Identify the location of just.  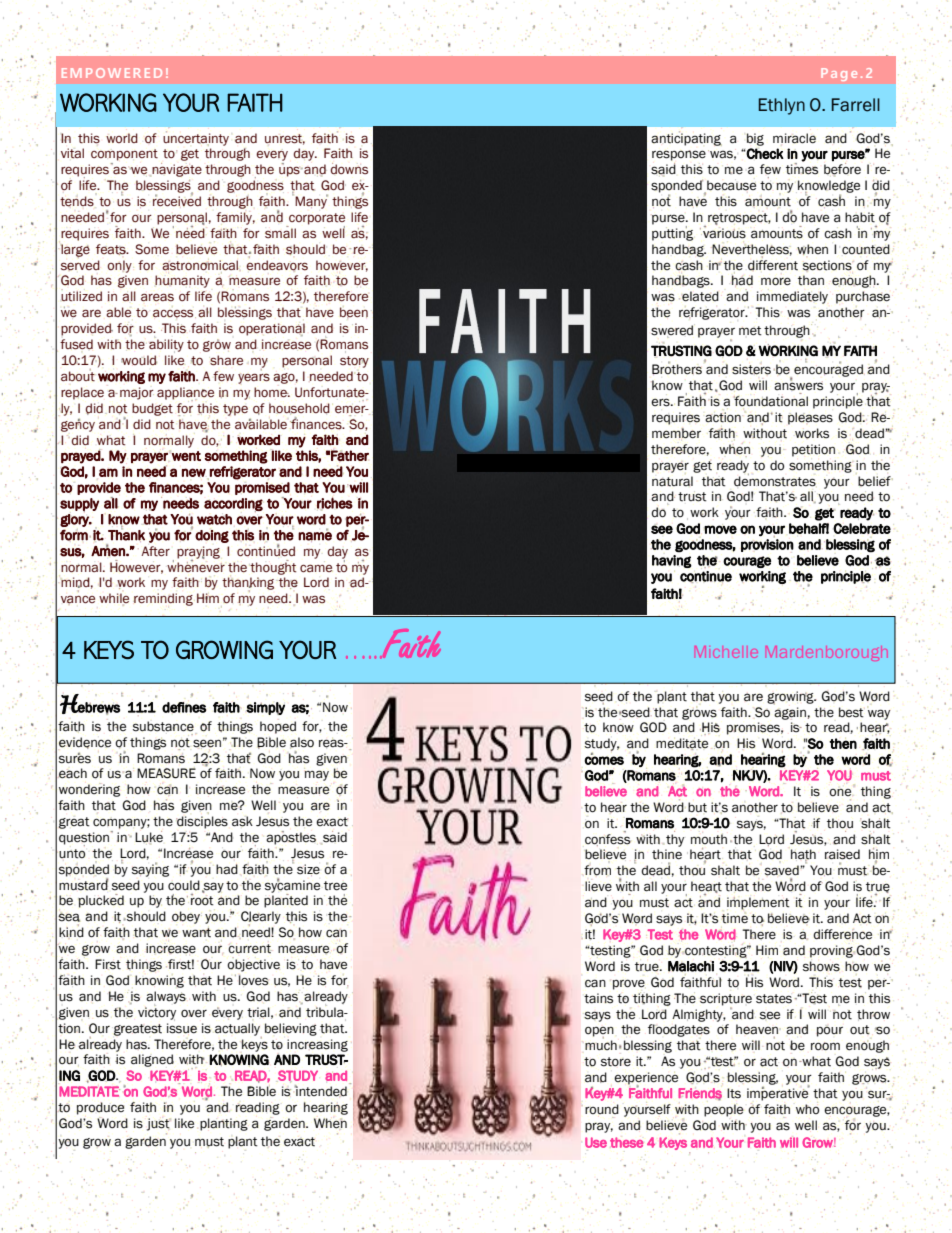
(159, 1124).
